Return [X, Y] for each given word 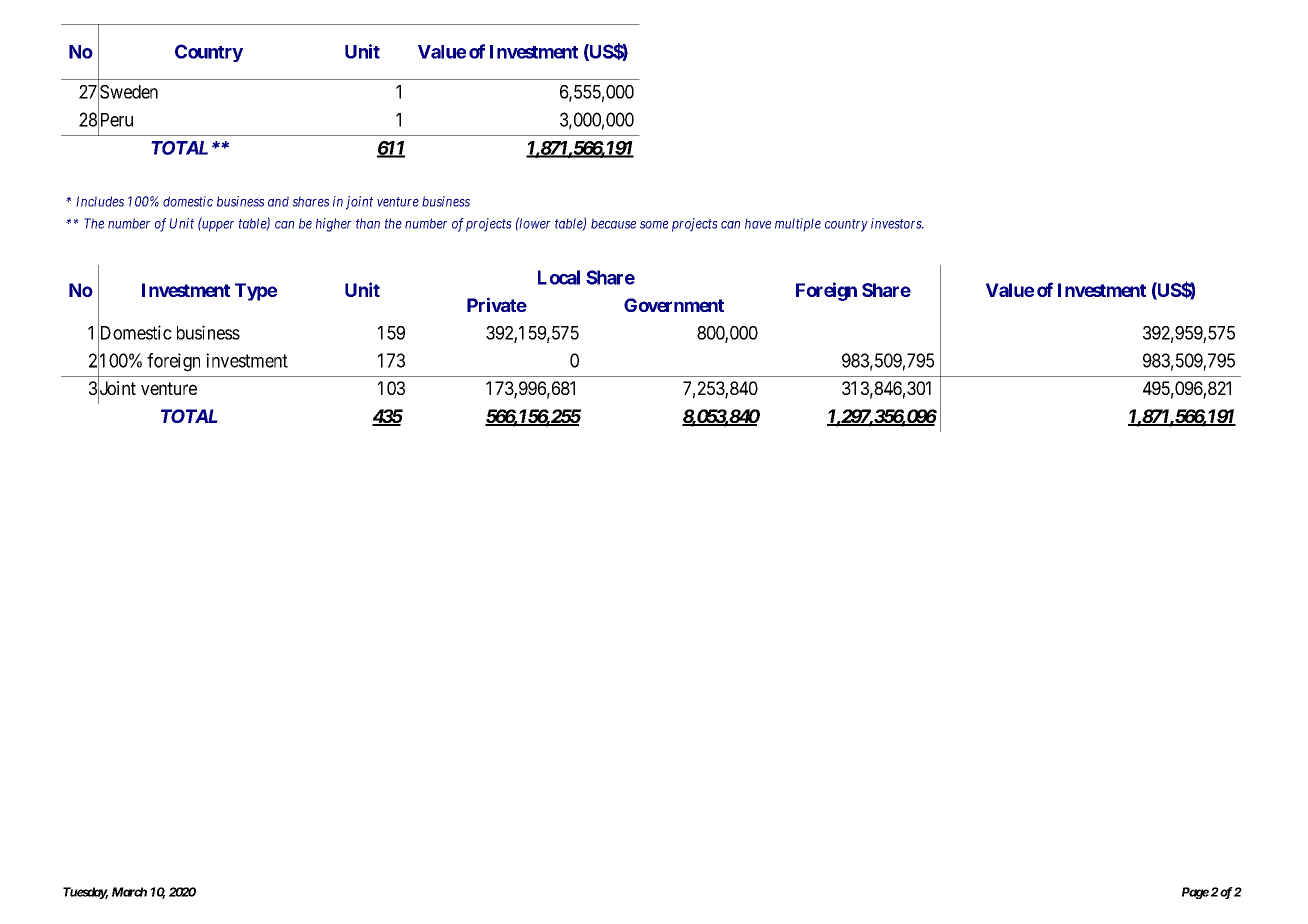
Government [674, 305]
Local [559, 277]
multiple [798, 225]
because [613, 223]
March [129, 892]
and [278, 201]
